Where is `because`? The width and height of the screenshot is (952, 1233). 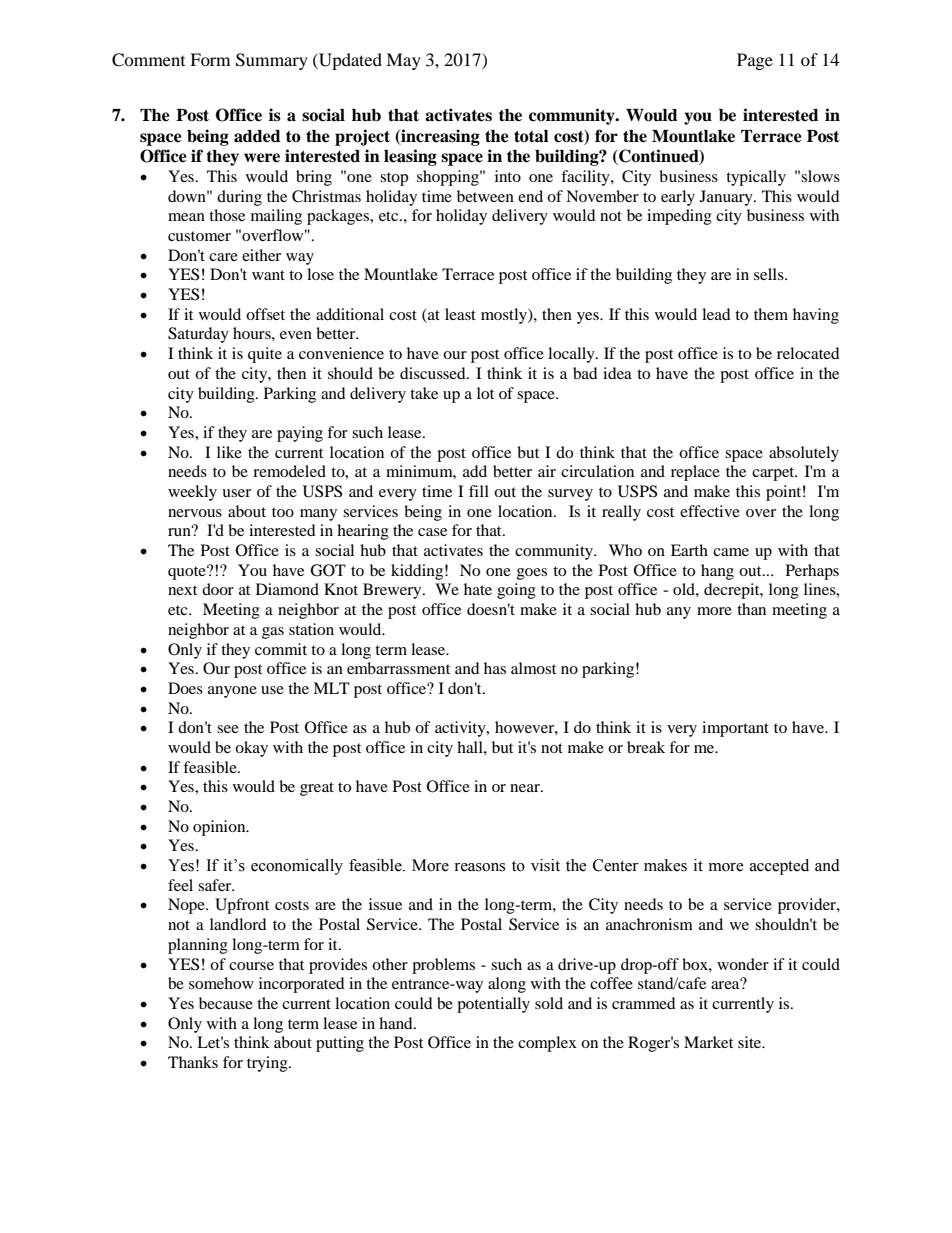
because is located at coordinates (226, 1003).
